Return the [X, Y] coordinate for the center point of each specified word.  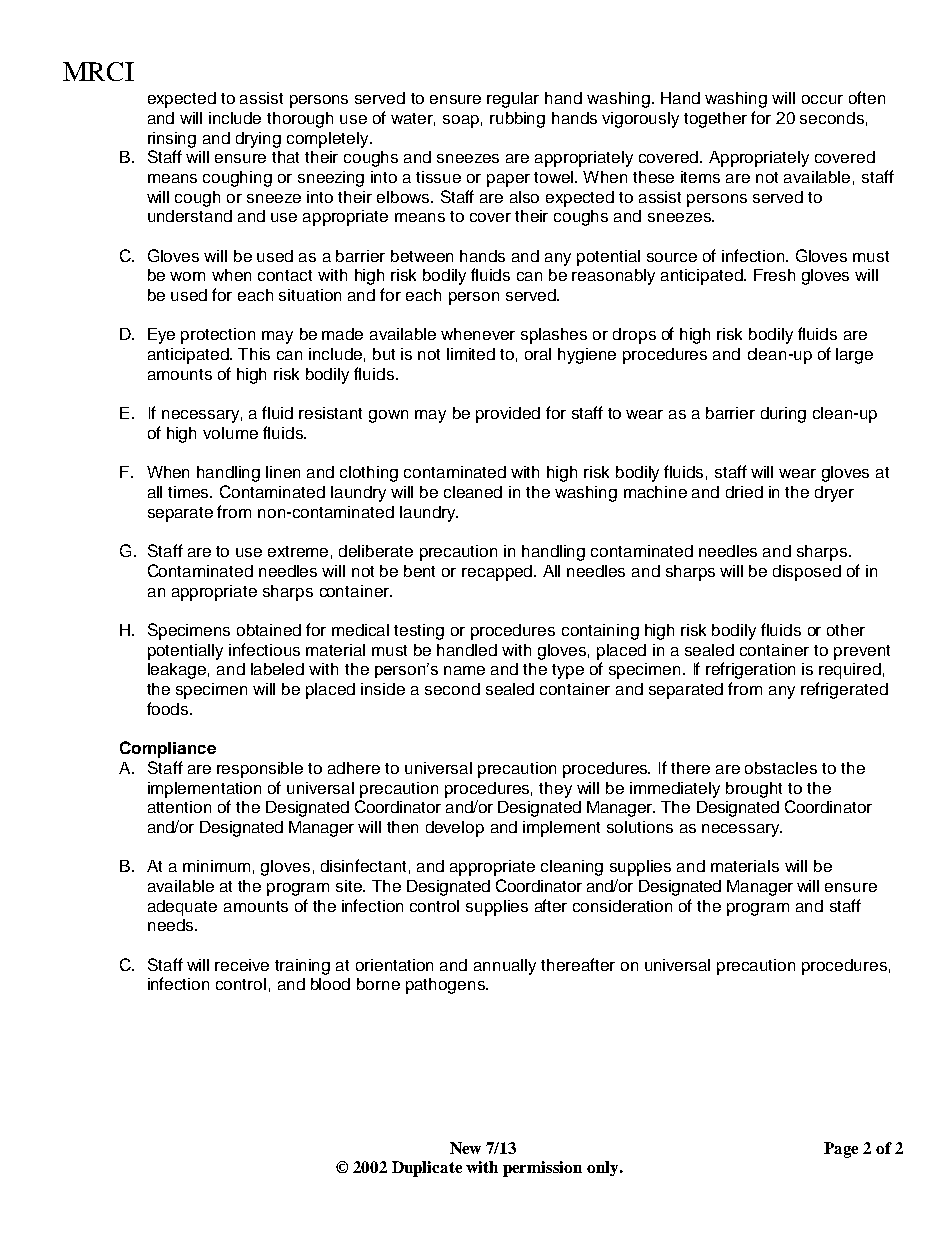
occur [822, 99]
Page [841, 1150]
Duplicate [427, 1169]
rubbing [517, 120]
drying [258, 140]
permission [542, 1169]
